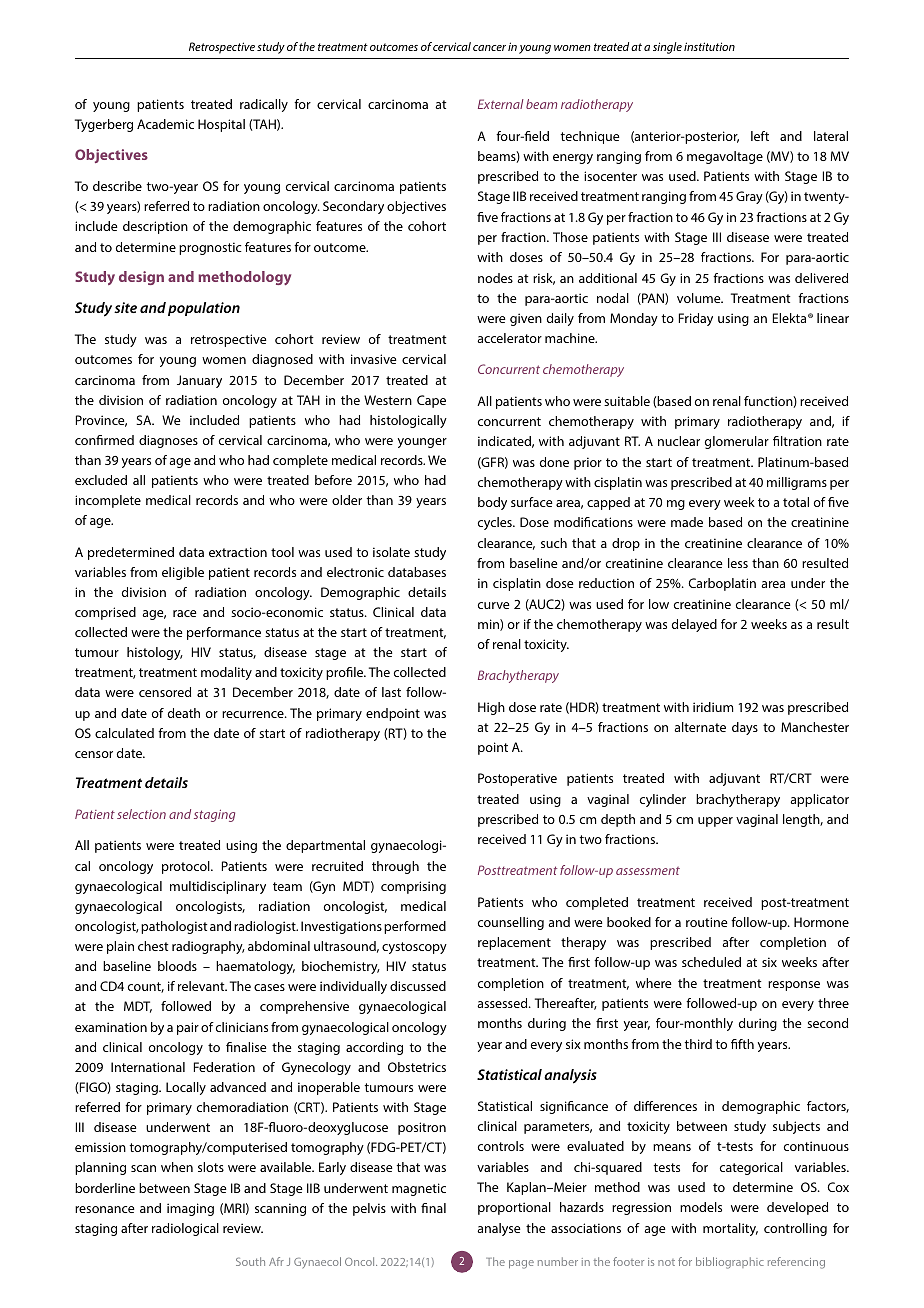  Describe the element at coordinates (709, 46) in the screenshot. I see `institution` at that location.
